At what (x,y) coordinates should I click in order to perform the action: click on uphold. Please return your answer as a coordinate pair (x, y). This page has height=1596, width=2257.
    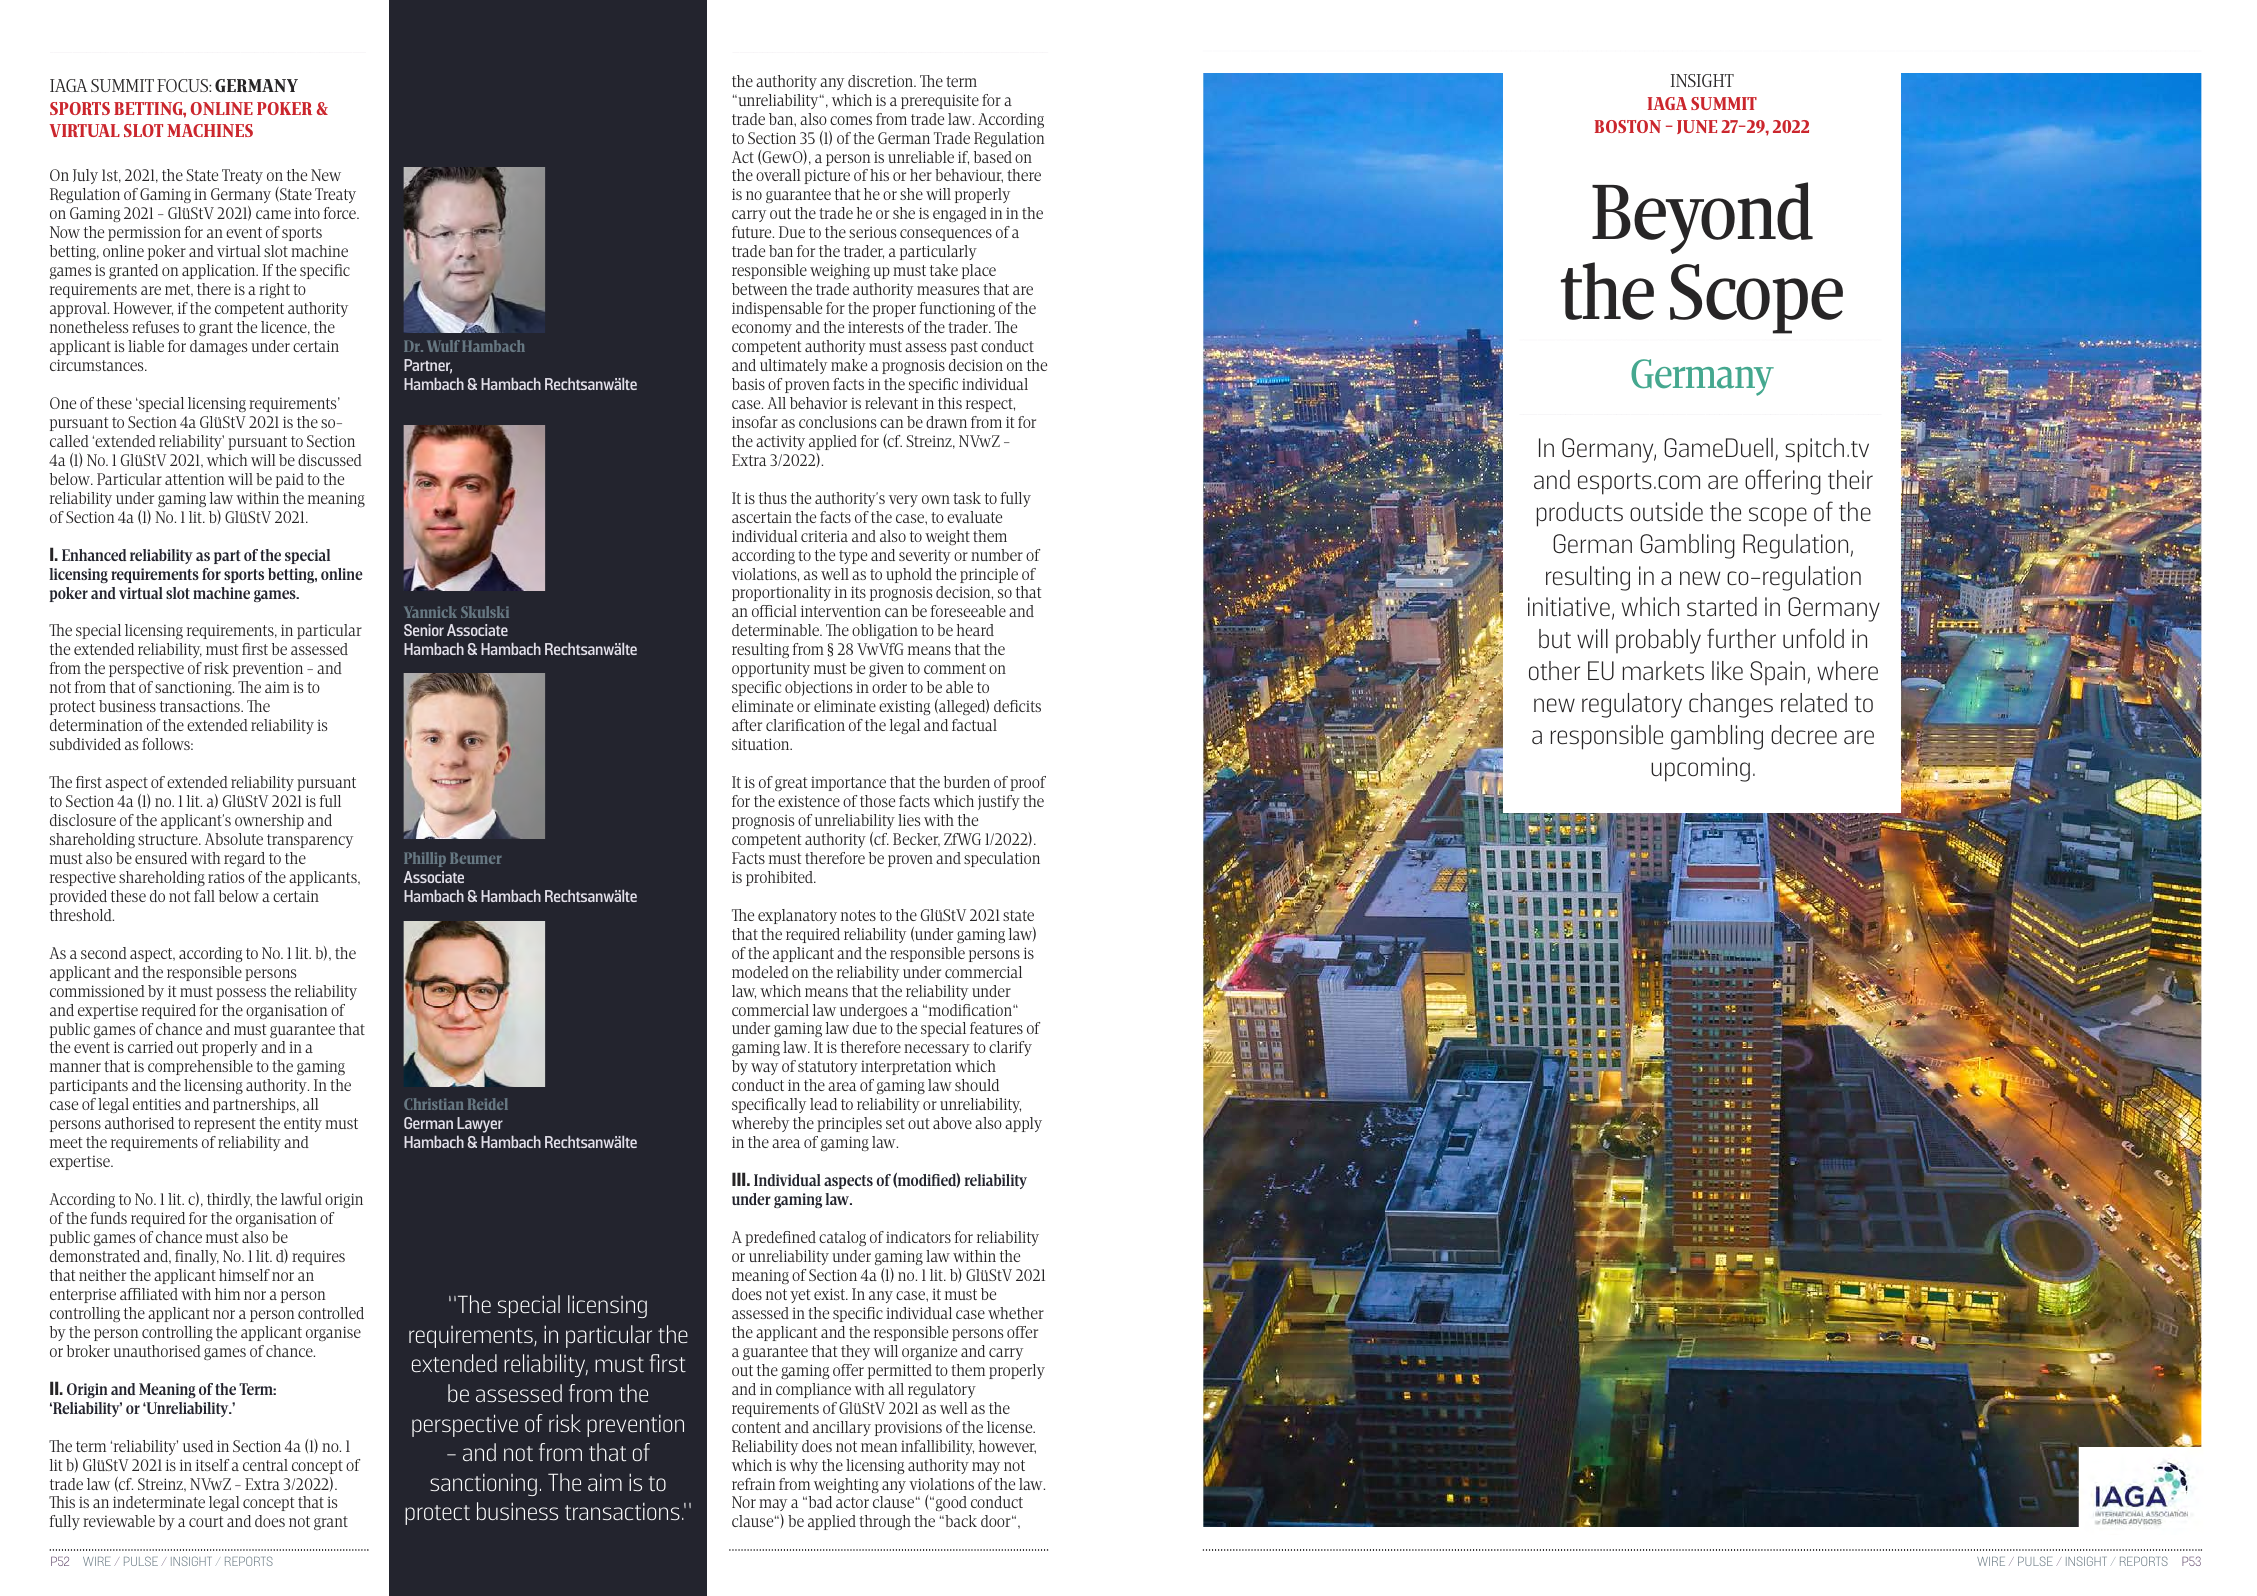
    Looking at the image, I should click on (909, 575).
